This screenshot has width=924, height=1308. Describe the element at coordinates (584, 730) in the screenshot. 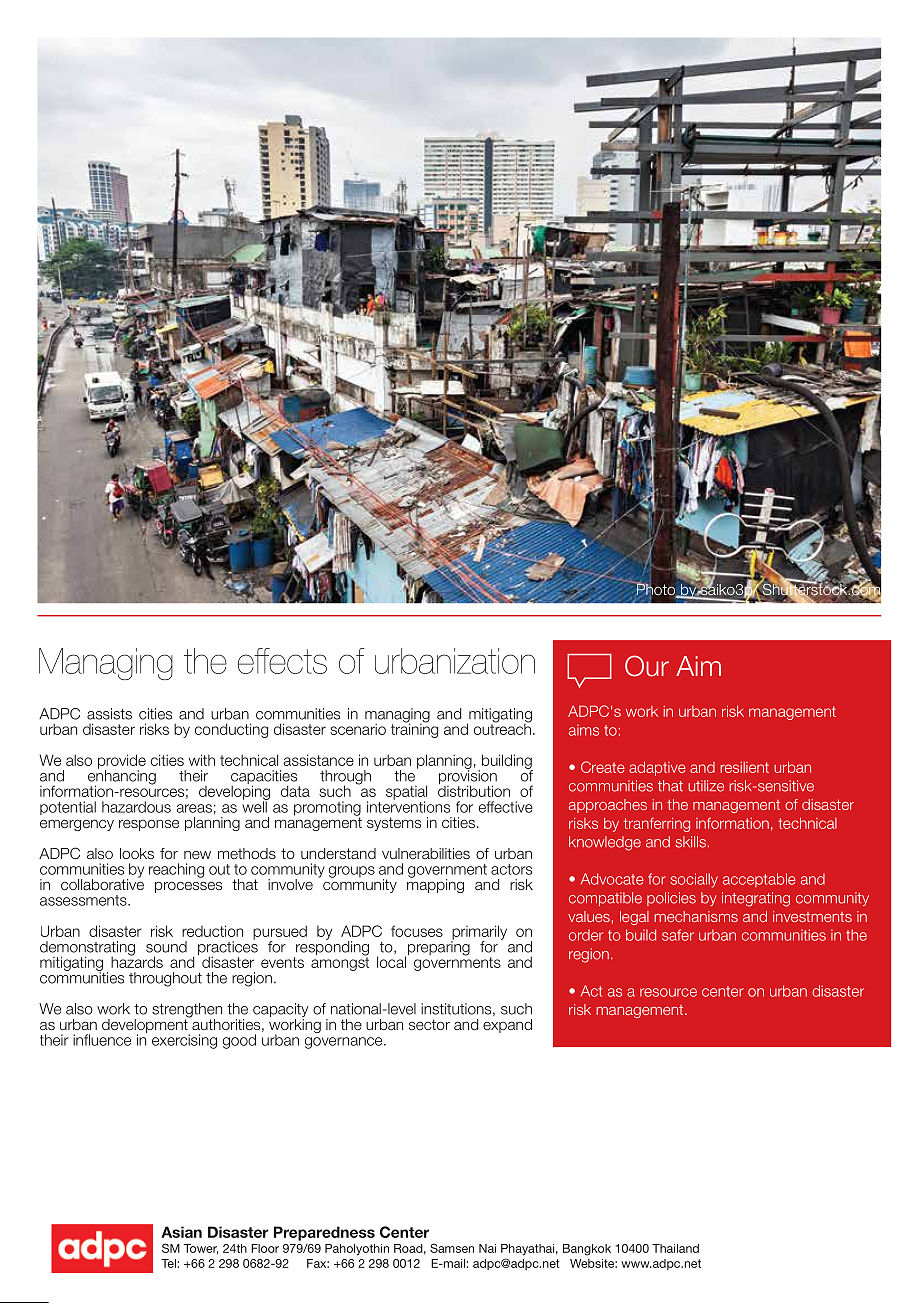

I see `aims` at that location.
